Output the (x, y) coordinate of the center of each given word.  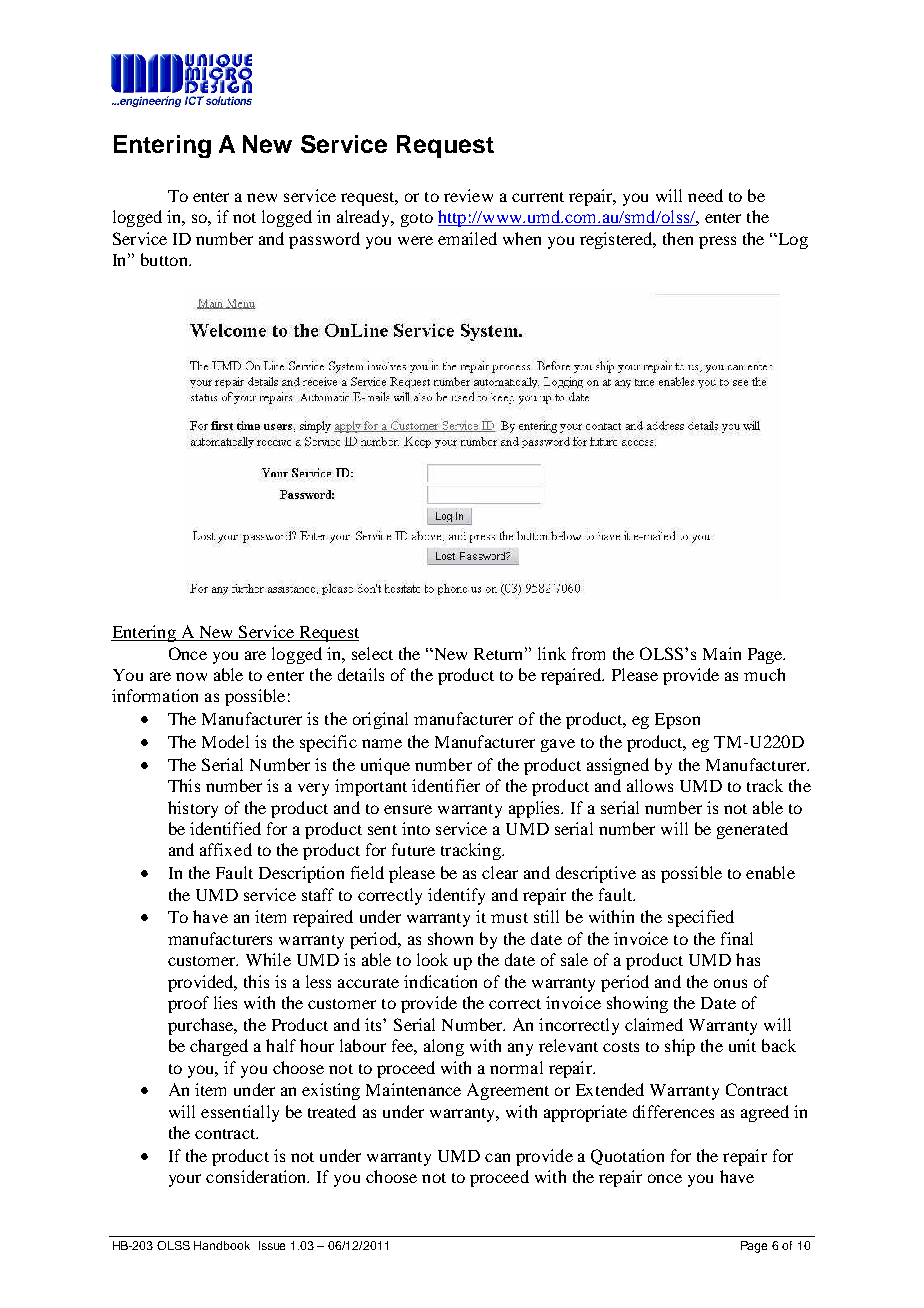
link (552, 653)
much (764, 674)
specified (701, 918)
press (717, 242)
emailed (467, 238)
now (191, 676)
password (324, 240)
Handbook (222, 1245)
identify (456, 896)
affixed (226, 849)
